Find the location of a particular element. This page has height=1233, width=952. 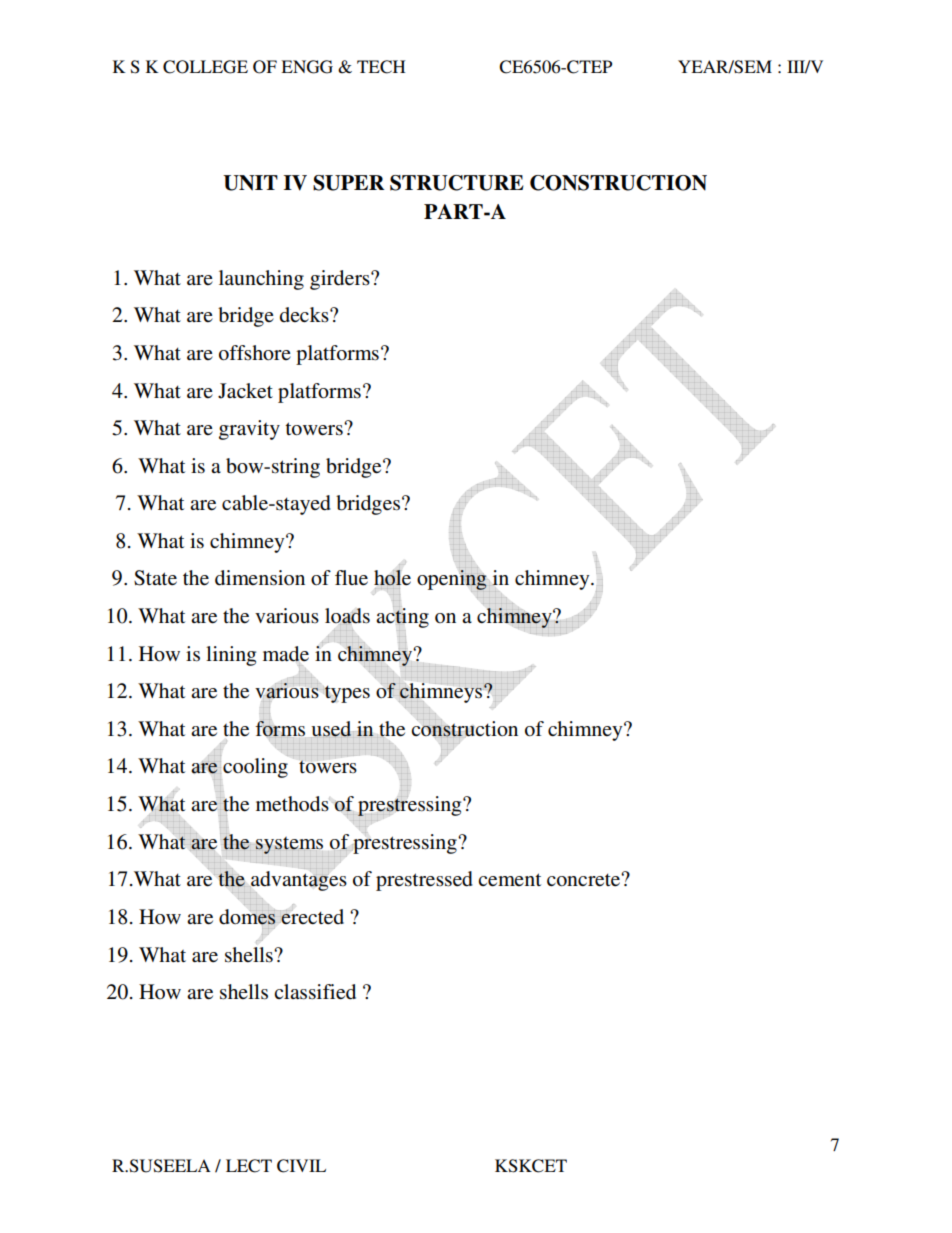

opening is located at coordinates (452, 581).
